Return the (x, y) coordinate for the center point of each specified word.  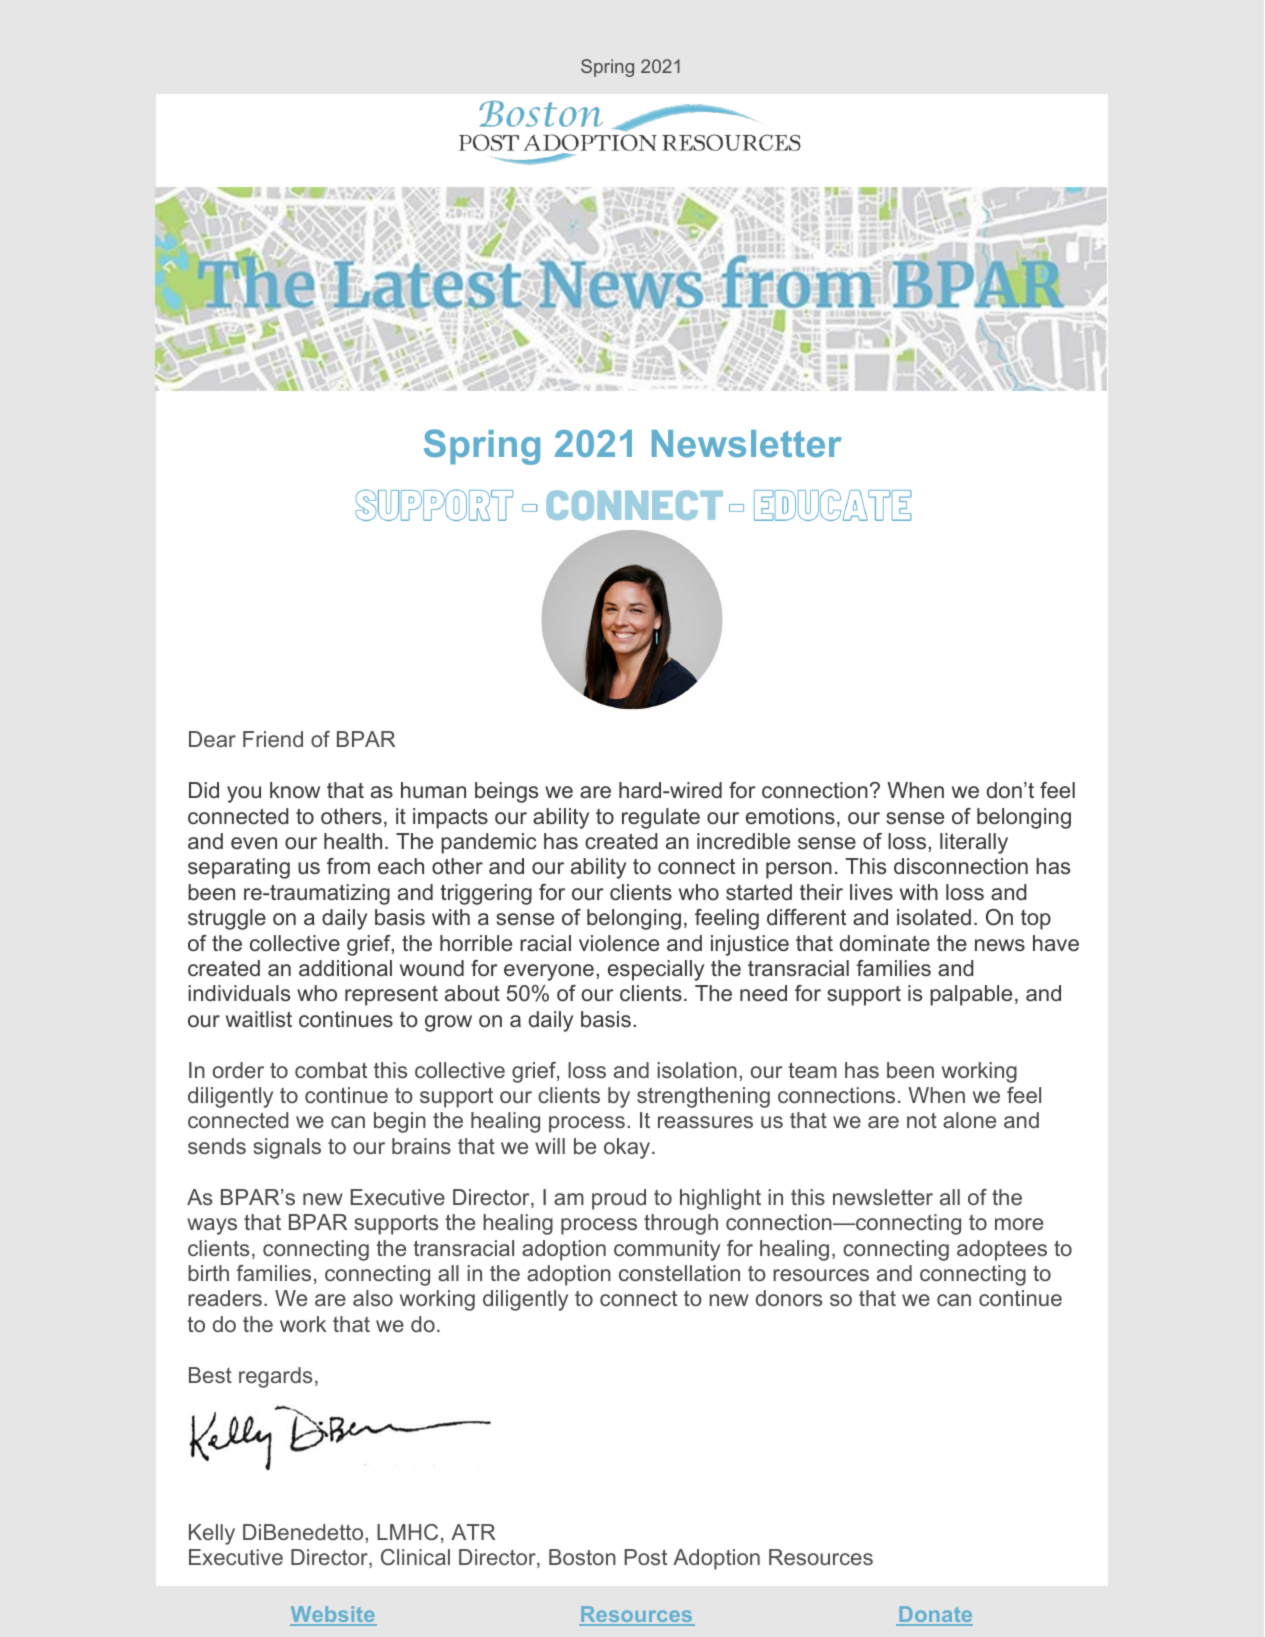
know (295, 790)
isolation (697, 1070)
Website (333, 1616)
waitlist (259, 1019)
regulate (661, 818)
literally (974, 843)
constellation (679, 1273)
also (373, 1298)
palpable (971, 995)
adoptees (1002, 1250)
